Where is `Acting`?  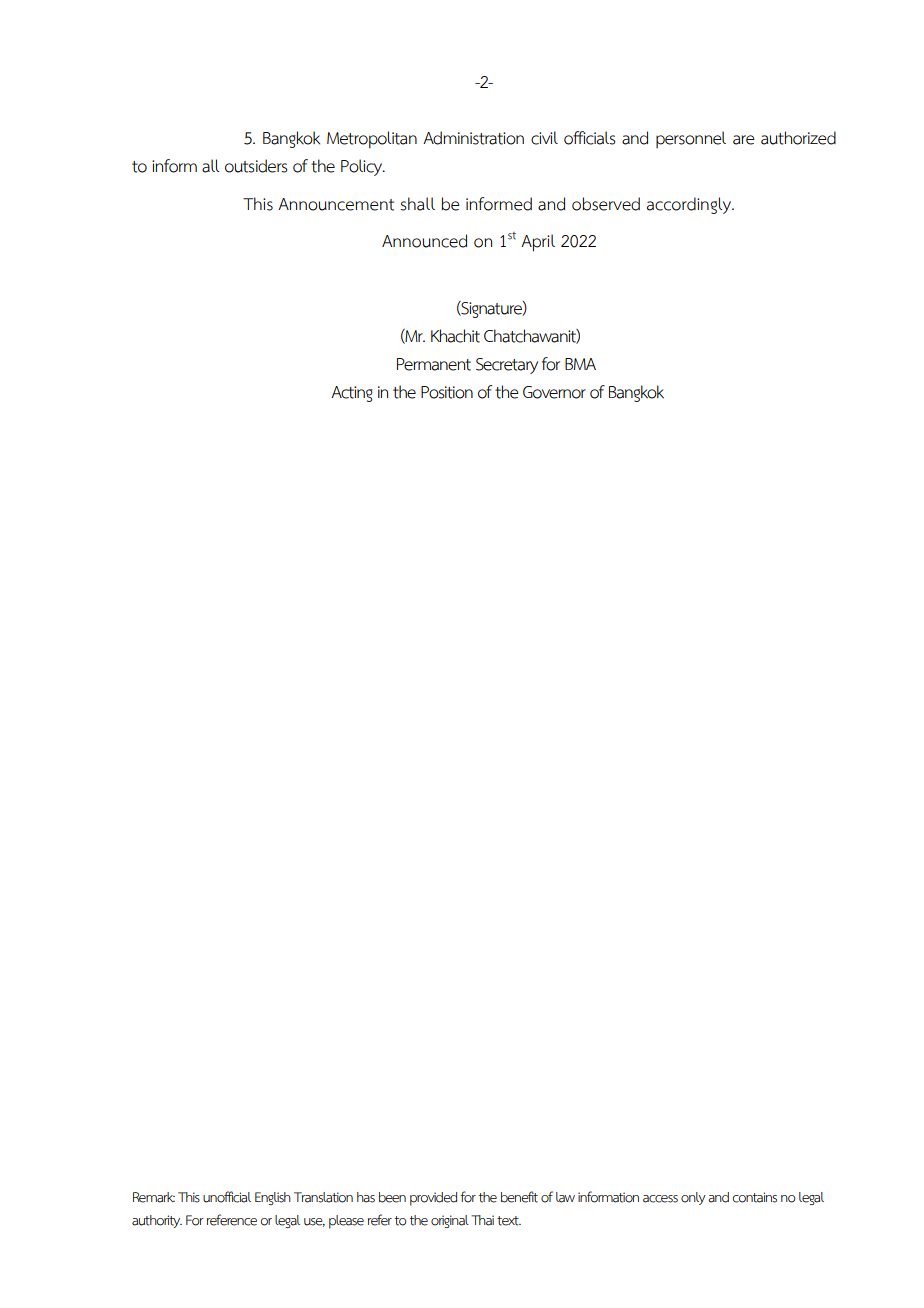 Acting is located at coordinates (352, 394).
